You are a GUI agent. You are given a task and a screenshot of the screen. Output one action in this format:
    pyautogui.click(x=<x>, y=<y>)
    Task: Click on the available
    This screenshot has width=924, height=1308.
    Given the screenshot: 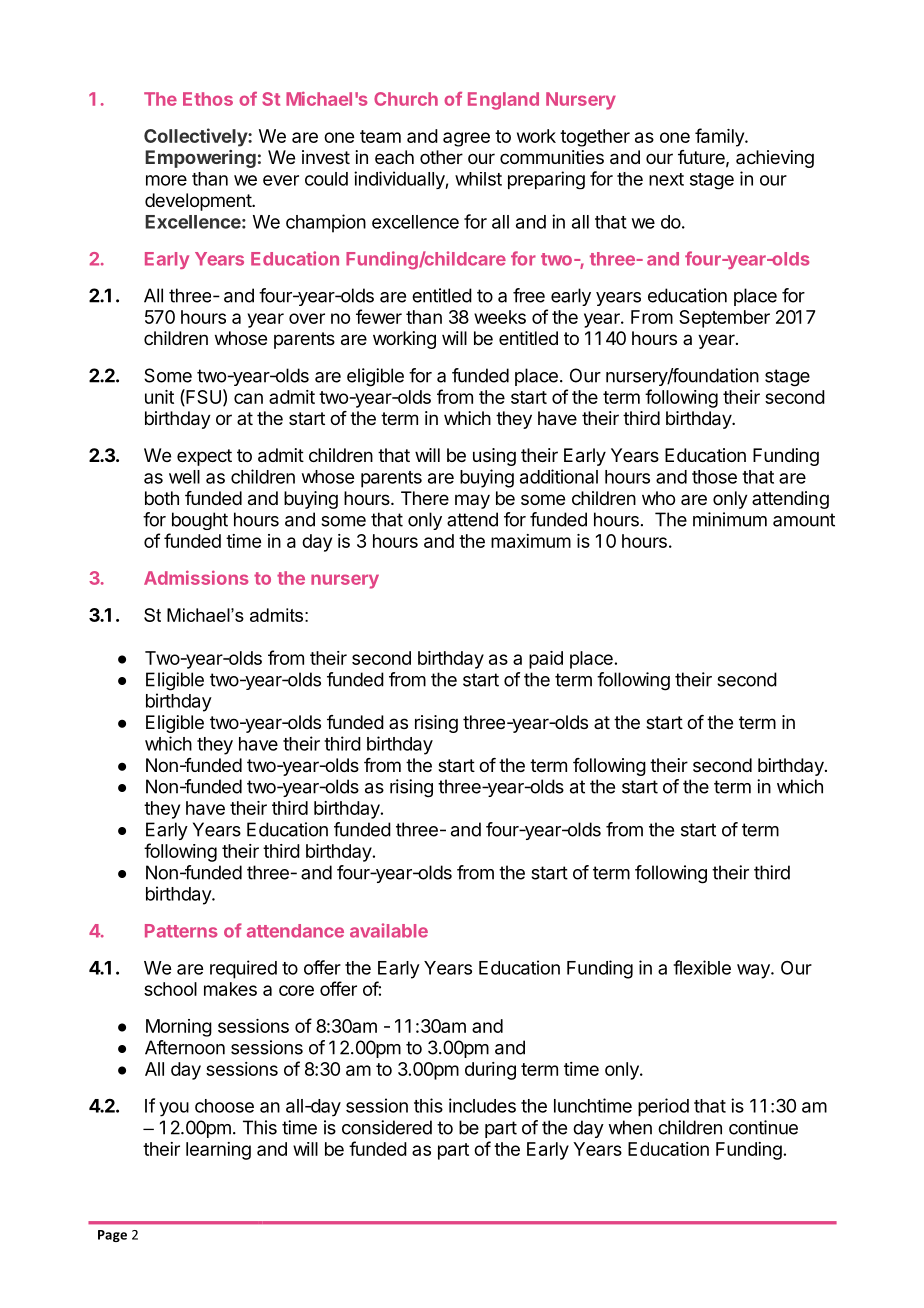 What is the action you would take?
    pyautogui.click(x=389, y=930)
